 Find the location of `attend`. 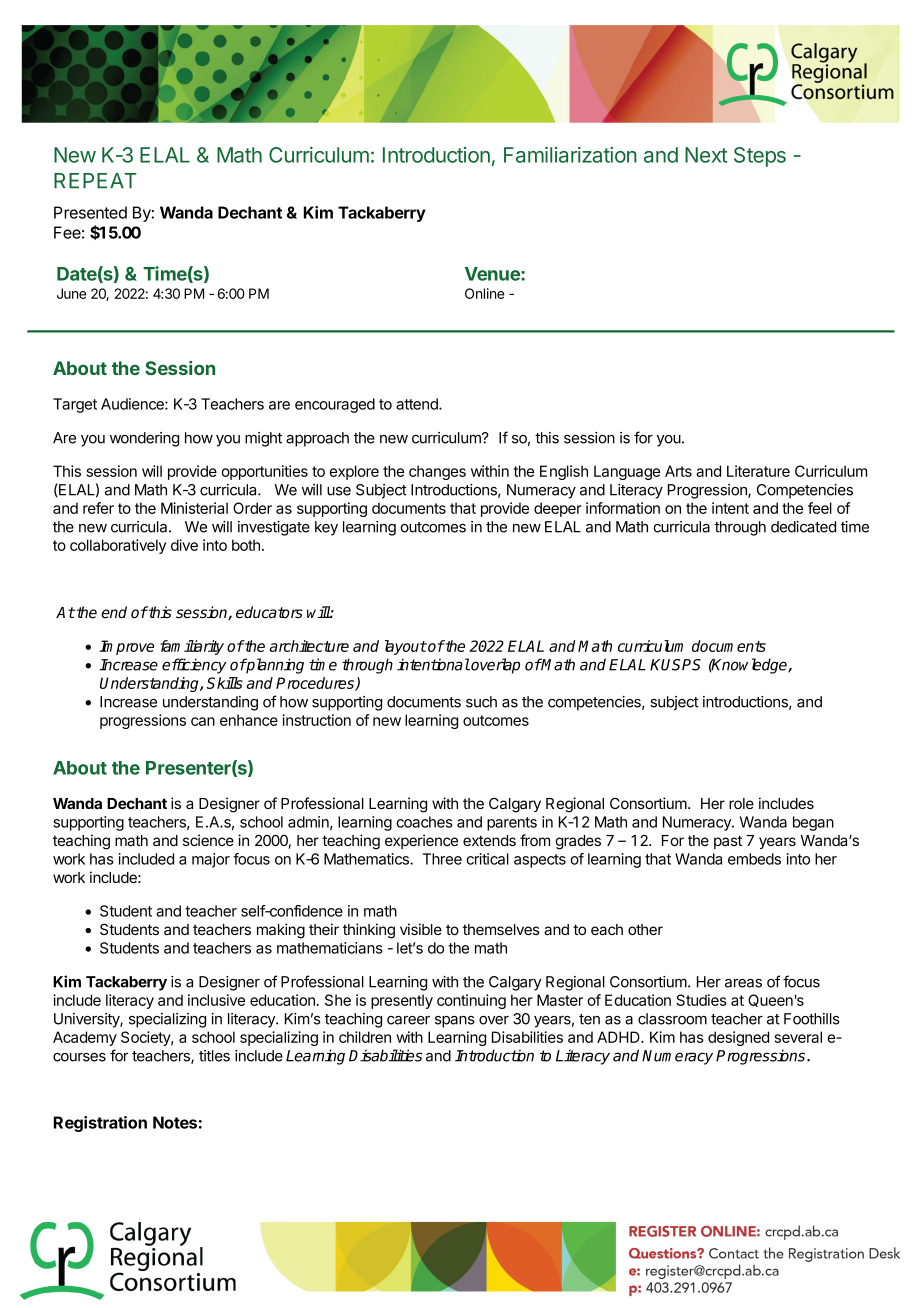

attend is located at coordinates (418, 404).
